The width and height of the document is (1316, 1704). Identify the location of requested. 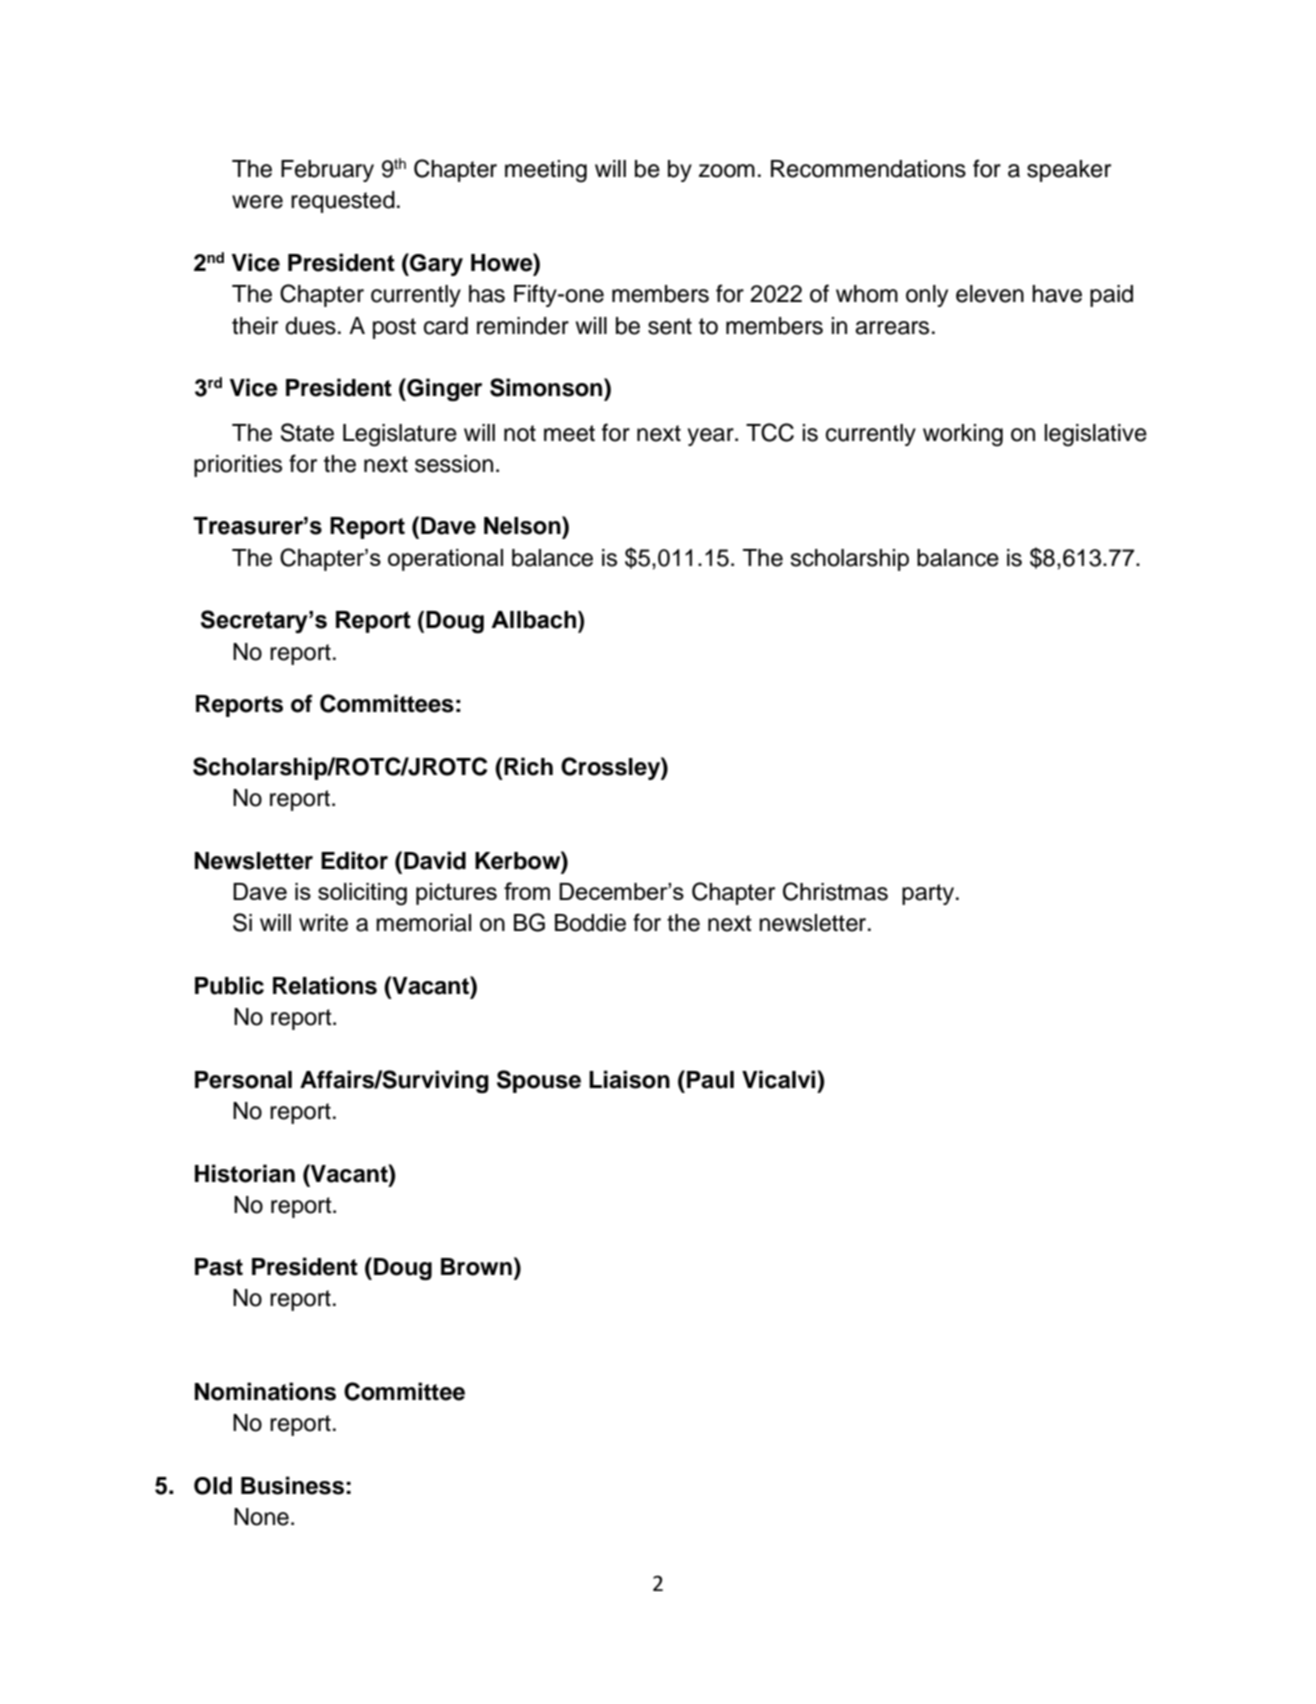
(343, 202).
